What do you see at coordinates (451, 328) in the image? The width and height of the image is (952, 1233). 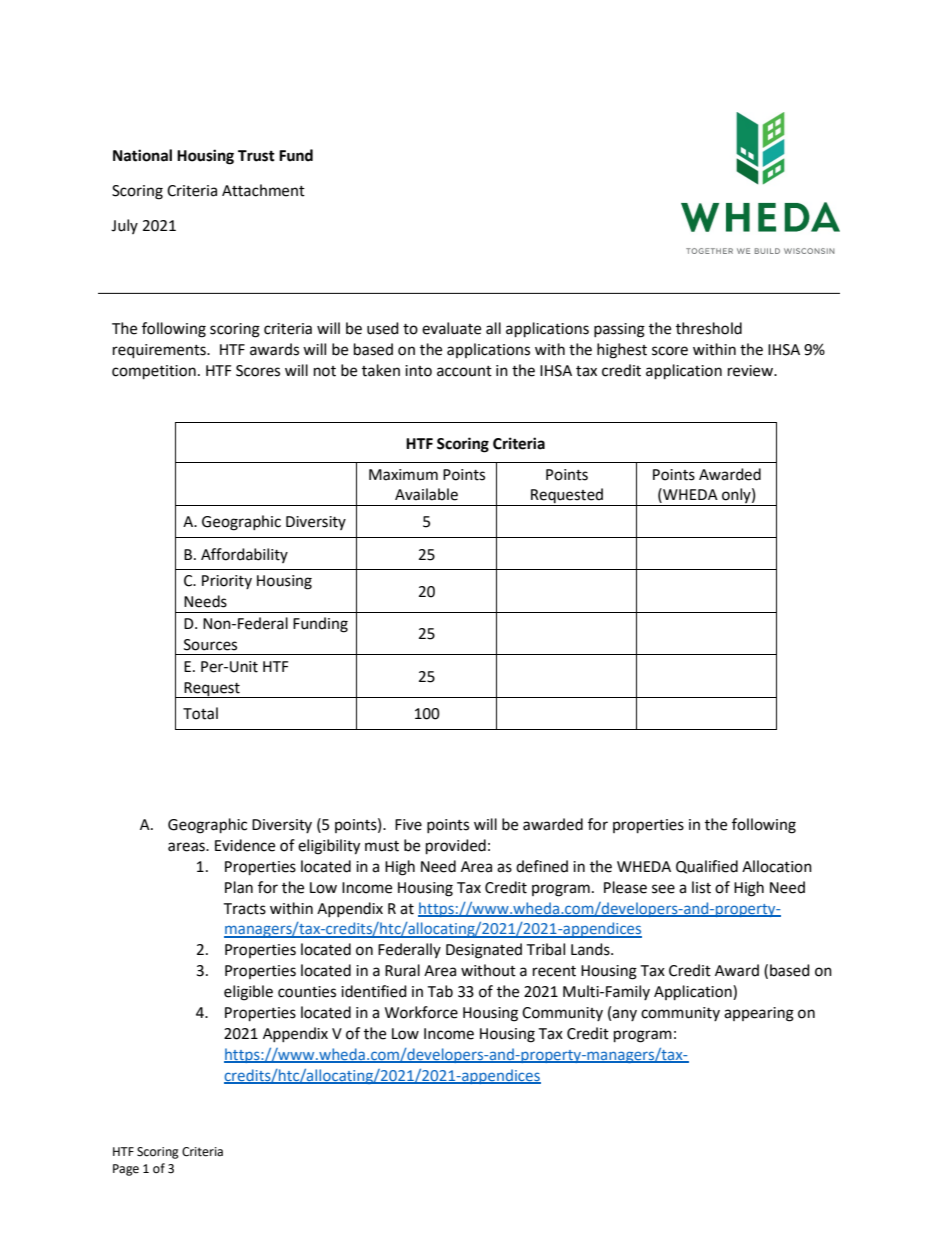 I see `evaluate` at bounding box center [451, 328].
